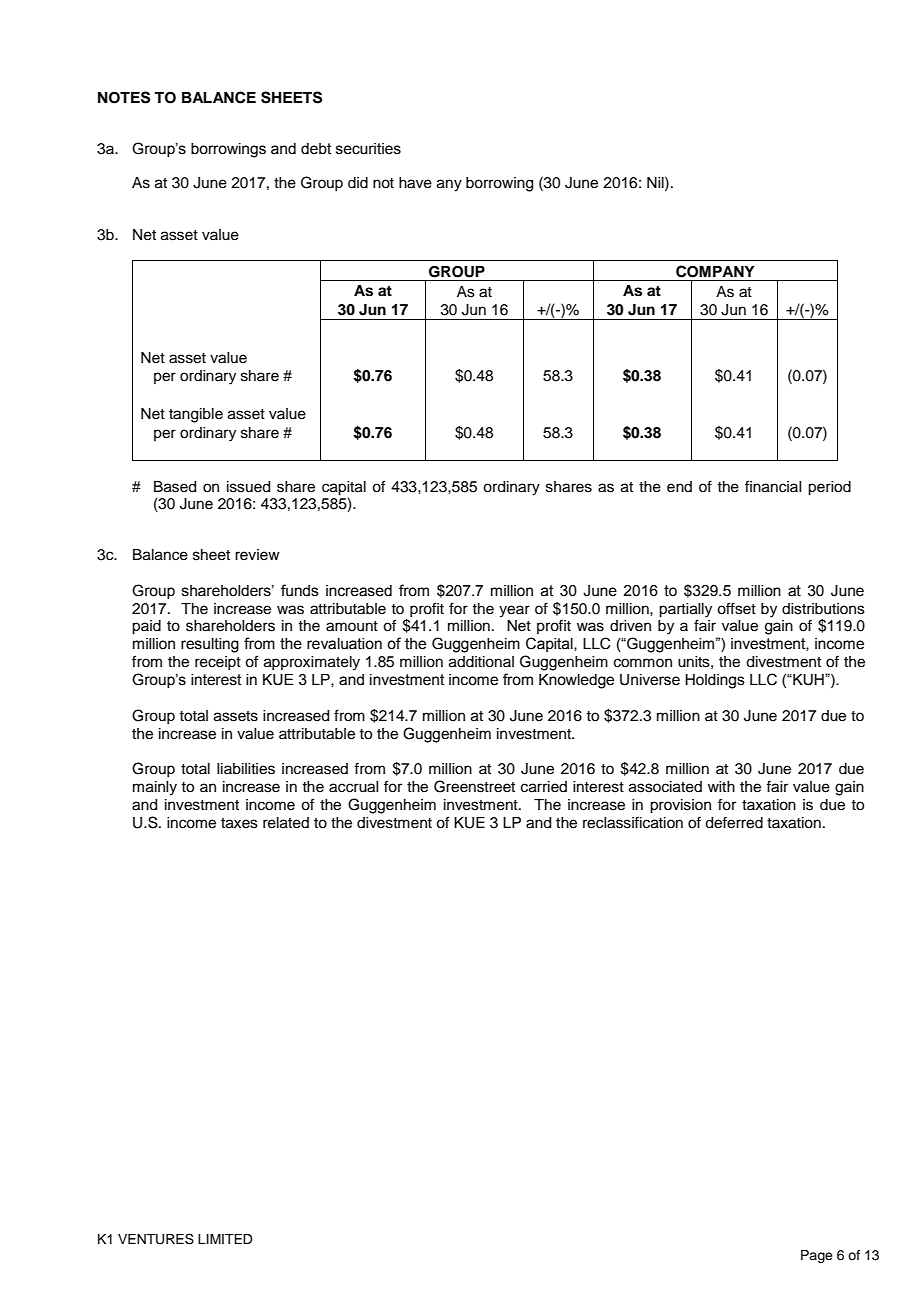 The image size is (924, 1308). What do you see at coordinates (225, 1239) in the document?
I see `LIMITED` at bounding box center [225, 1239].
